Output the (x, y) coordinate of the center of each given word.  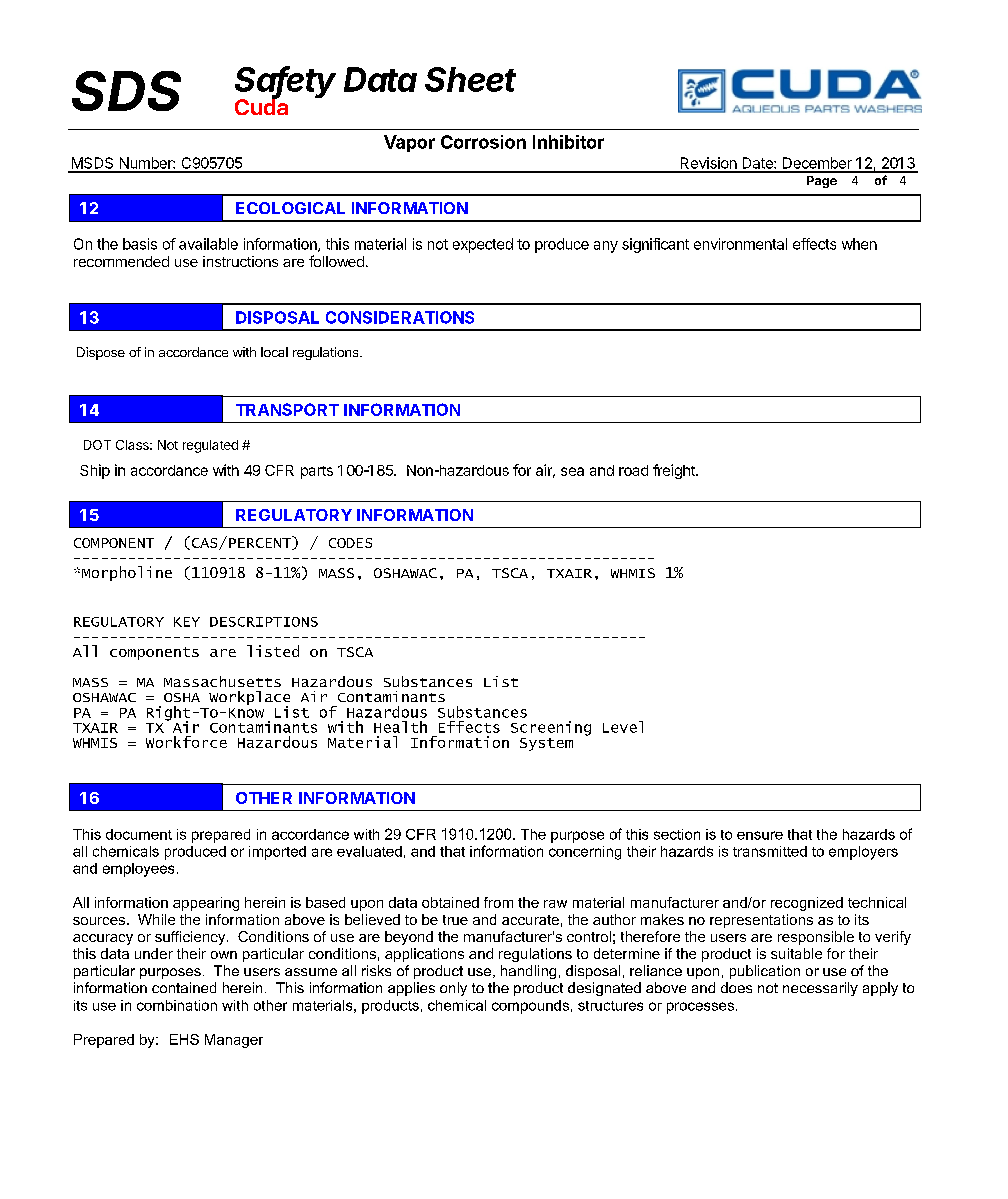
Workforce (186, 742)
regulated (210, 446)
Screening (551, 728)
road (633, 470)
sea (572, 471)
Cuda (261, 106)
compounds (530, 1007)
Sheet (470, 79)
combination (177, 1005)
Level (623, 727)
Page (822, 182)
